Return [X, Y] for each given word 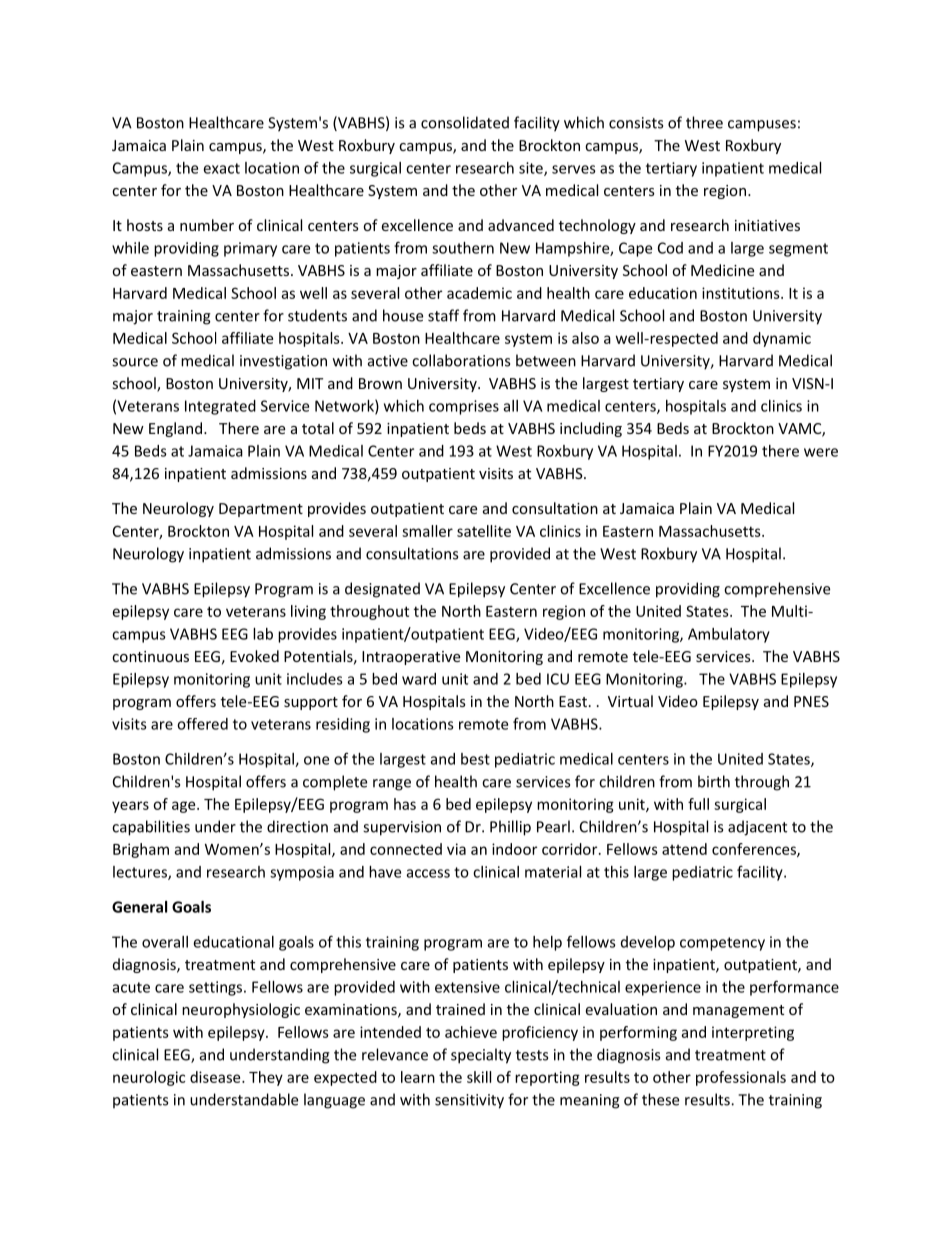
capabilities [151, 828]
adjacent [757, 828]
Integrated [220, 407]
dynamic [782, 339]
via [456, 849]
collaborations [461, 360]
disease [216, 1077]
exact [221, 168]
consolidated [465, 122]
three [704, 122]
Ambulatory [729, 635]
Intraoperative [411, 658]
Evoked [254, 656]
